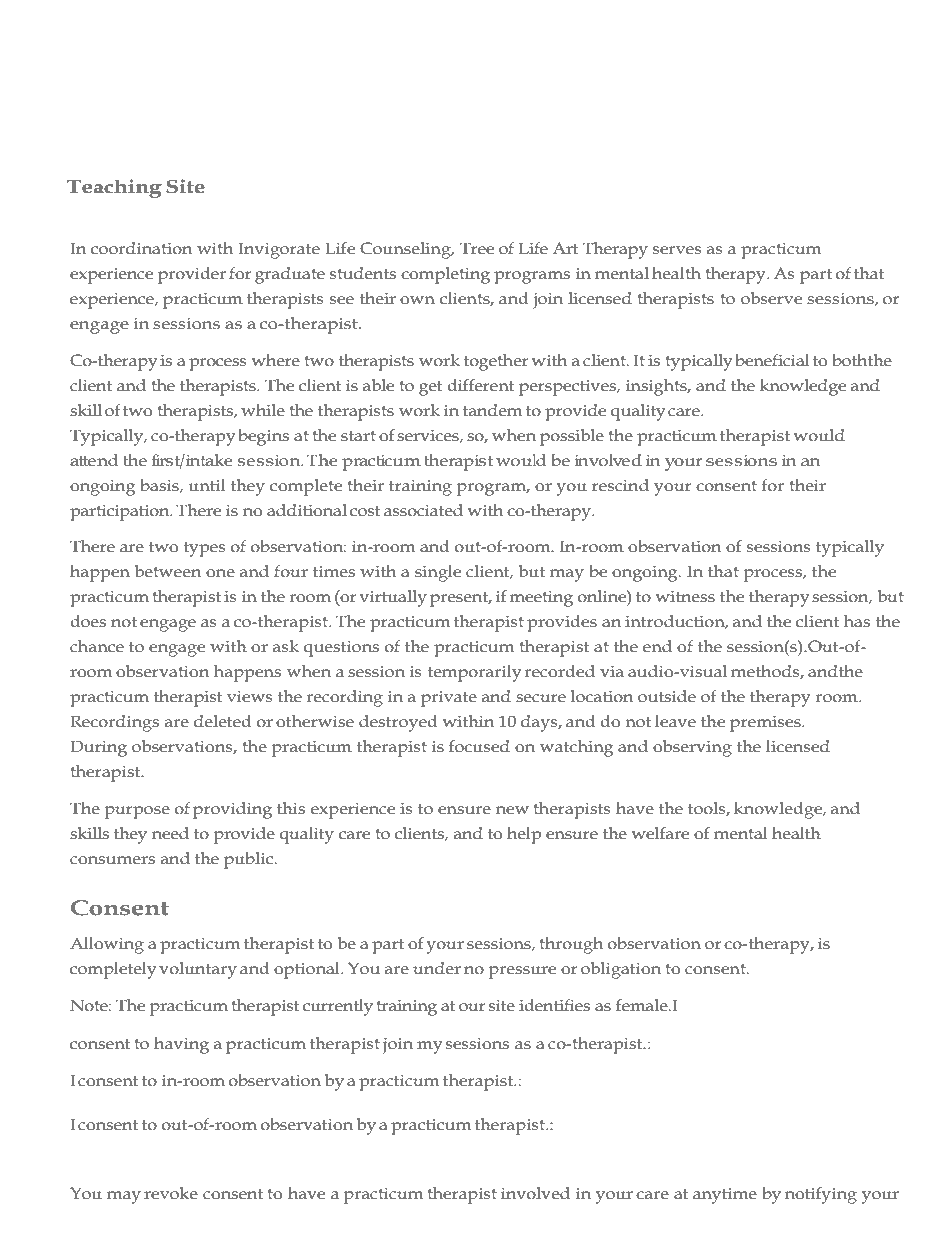 This screenshot has width=952, height=1233. Describe the element at coordinates (141, 248) in the screenshot. I see `coordination` at that location.
